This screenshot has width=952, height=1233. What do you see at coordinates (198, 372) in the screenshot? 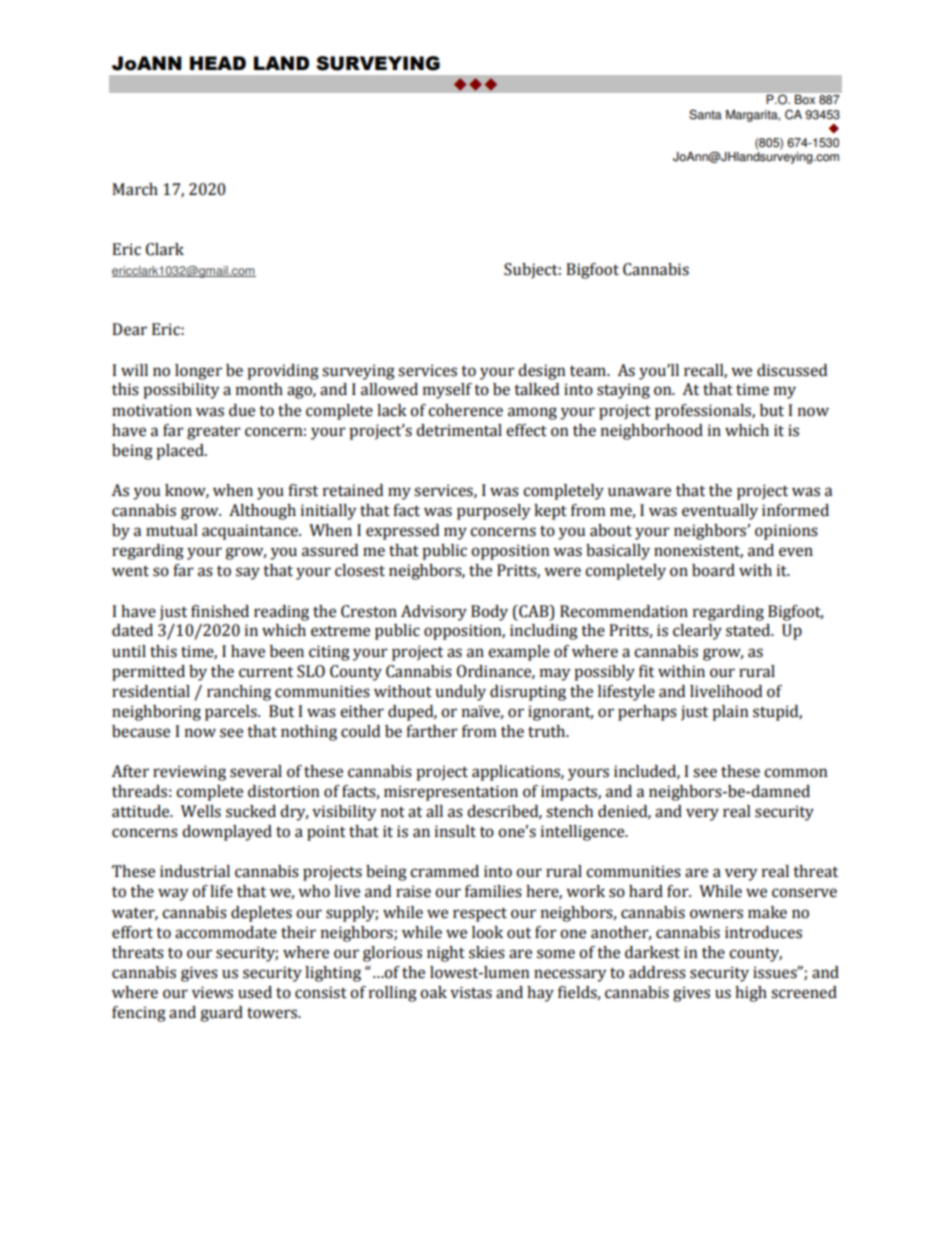
I see `longer` at bounding box center [198, 372].
